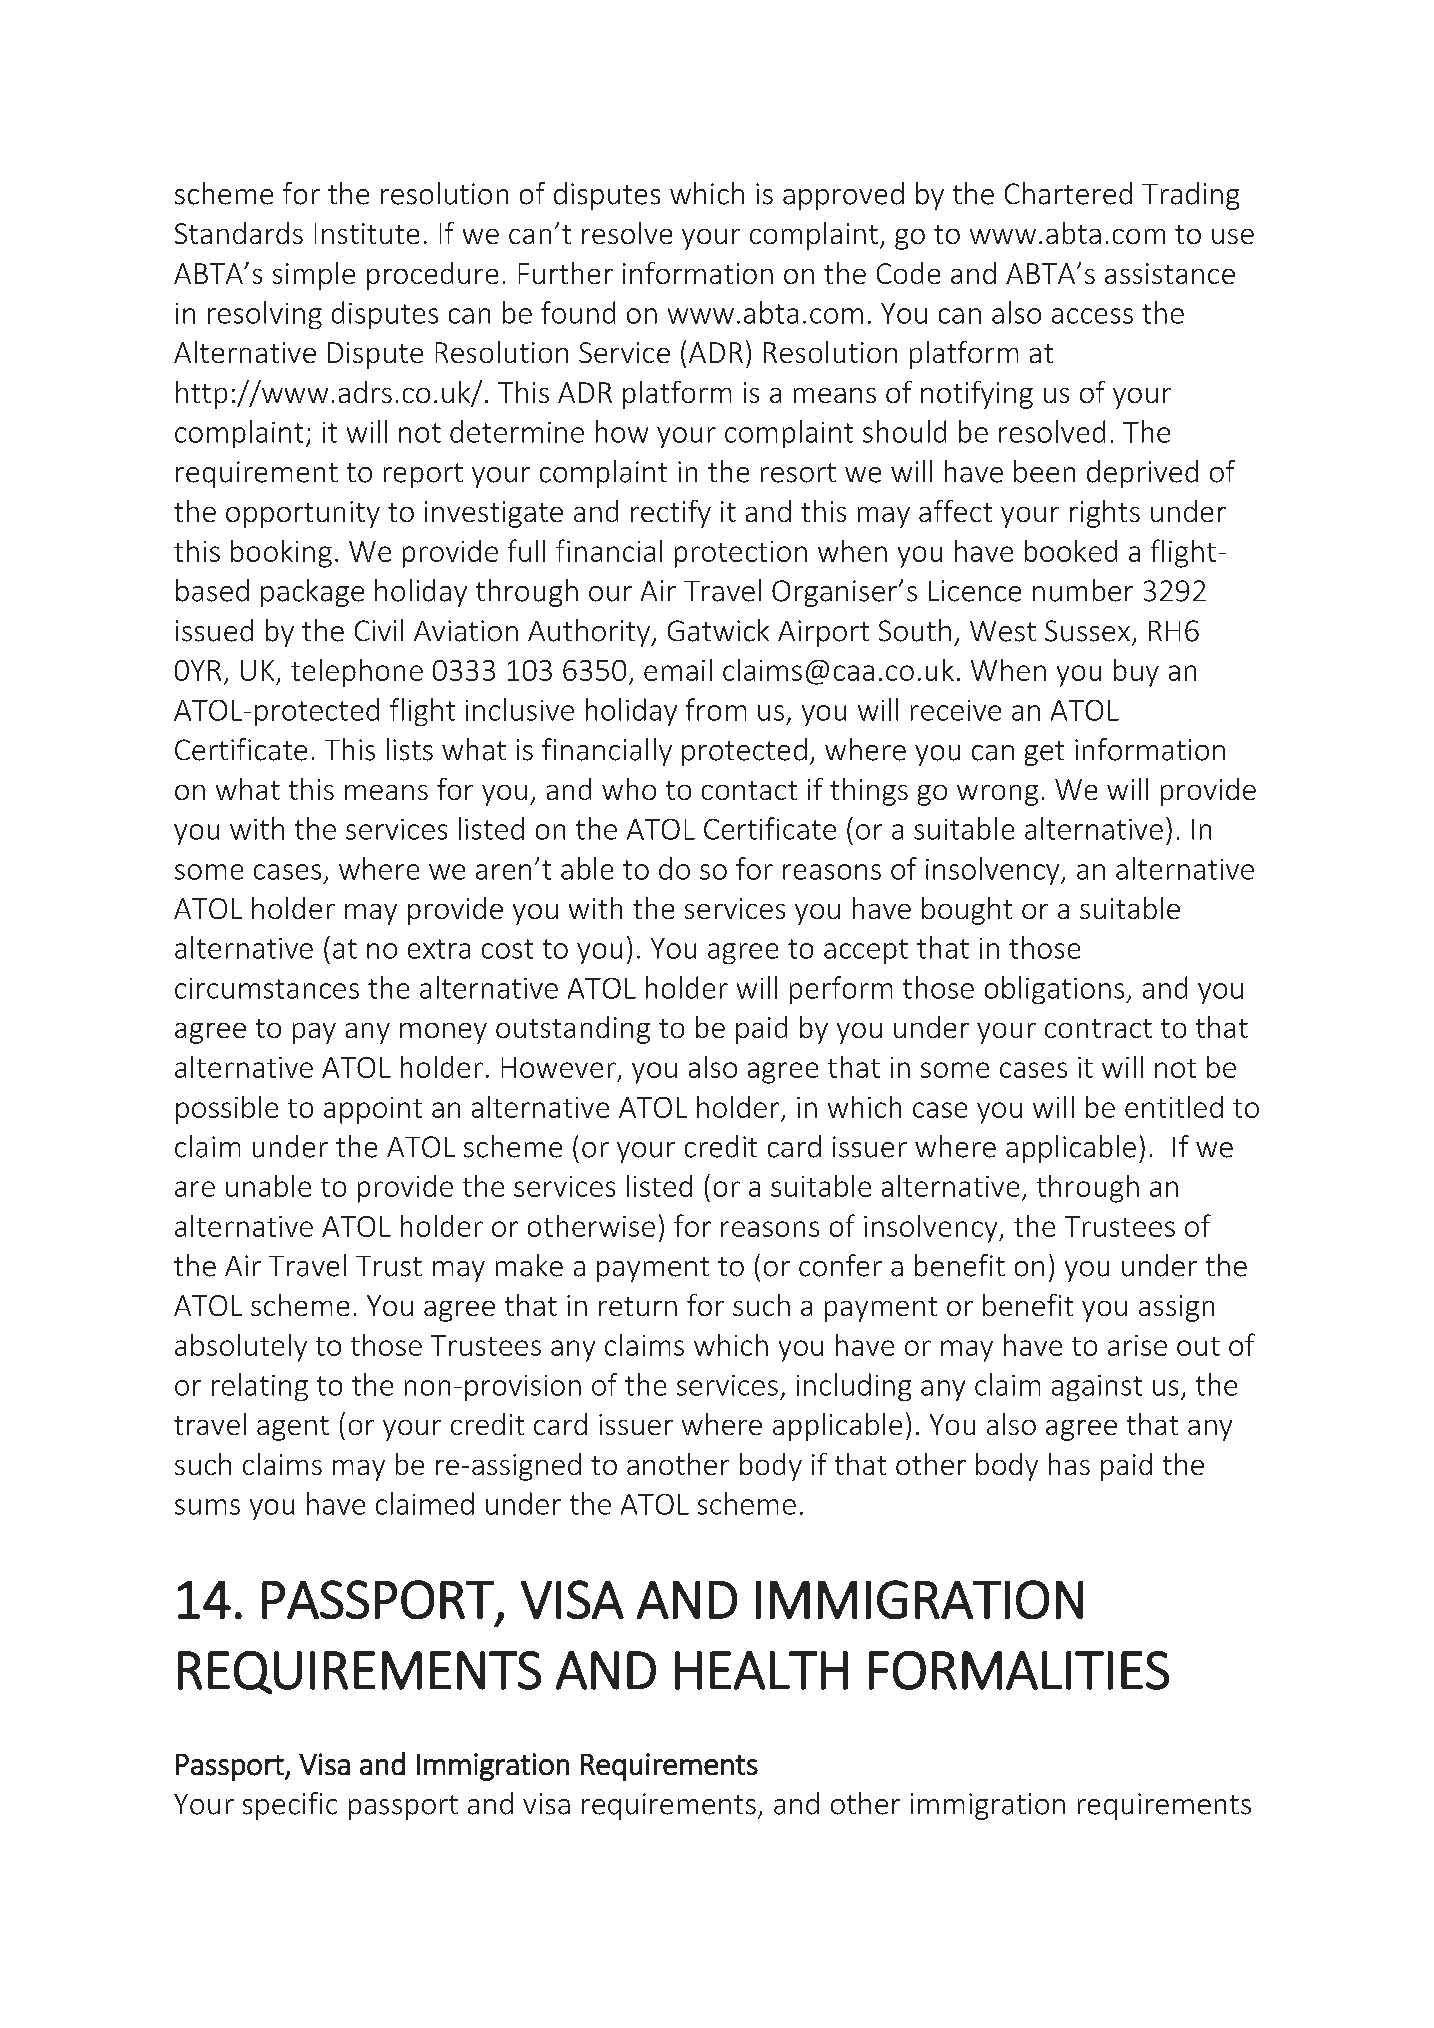 This screenshot has width=1434, height=2028. What do you see at coordinates (367, 233) in the screenshot?
I see `Institute` at bounding box center [367, 233].
